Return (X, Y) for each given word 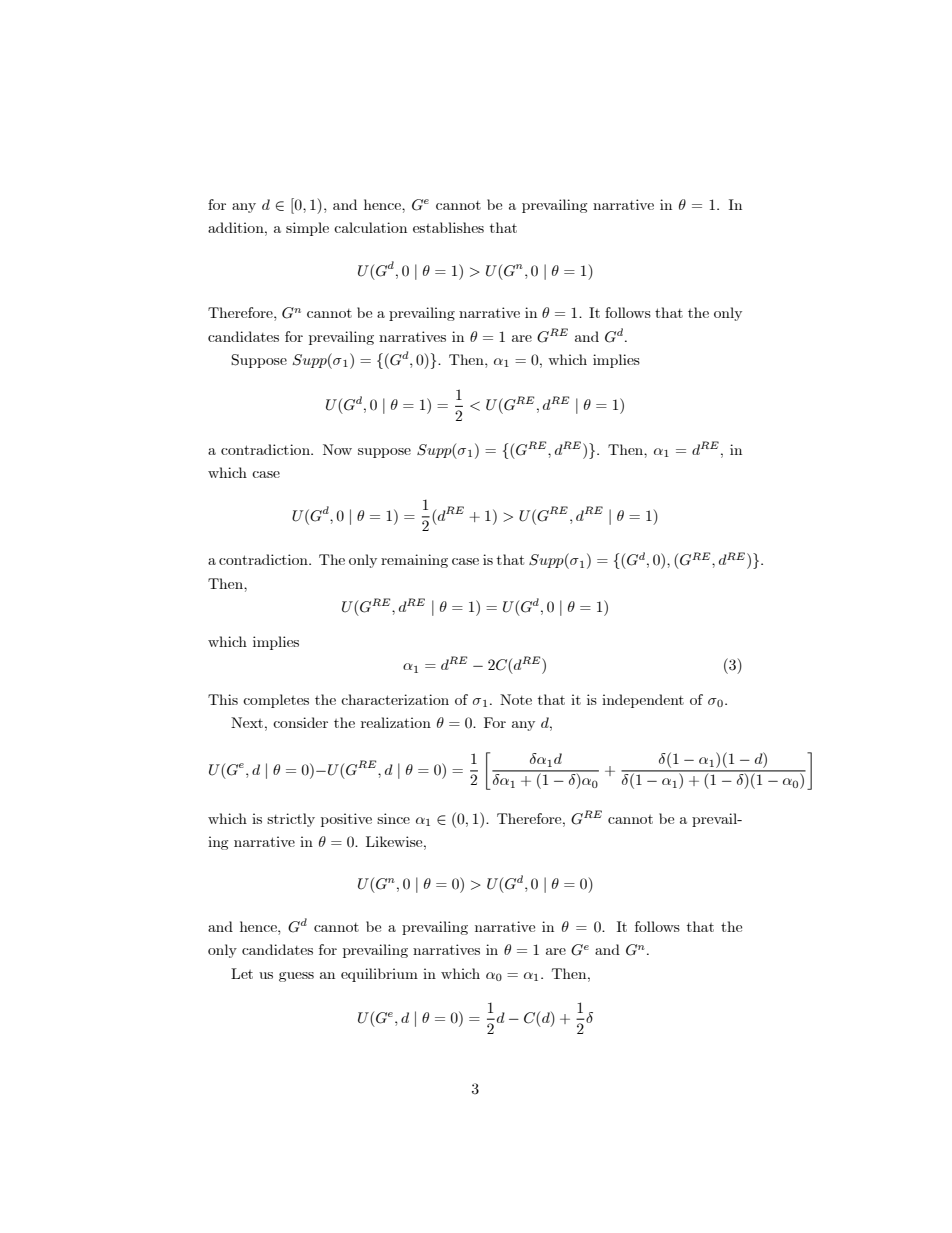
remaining (414, 561)
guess (296, 977)
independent (643, 701)
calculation (370, 227)
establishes (448, 227)
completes (276, 701)
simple (307, 229)
